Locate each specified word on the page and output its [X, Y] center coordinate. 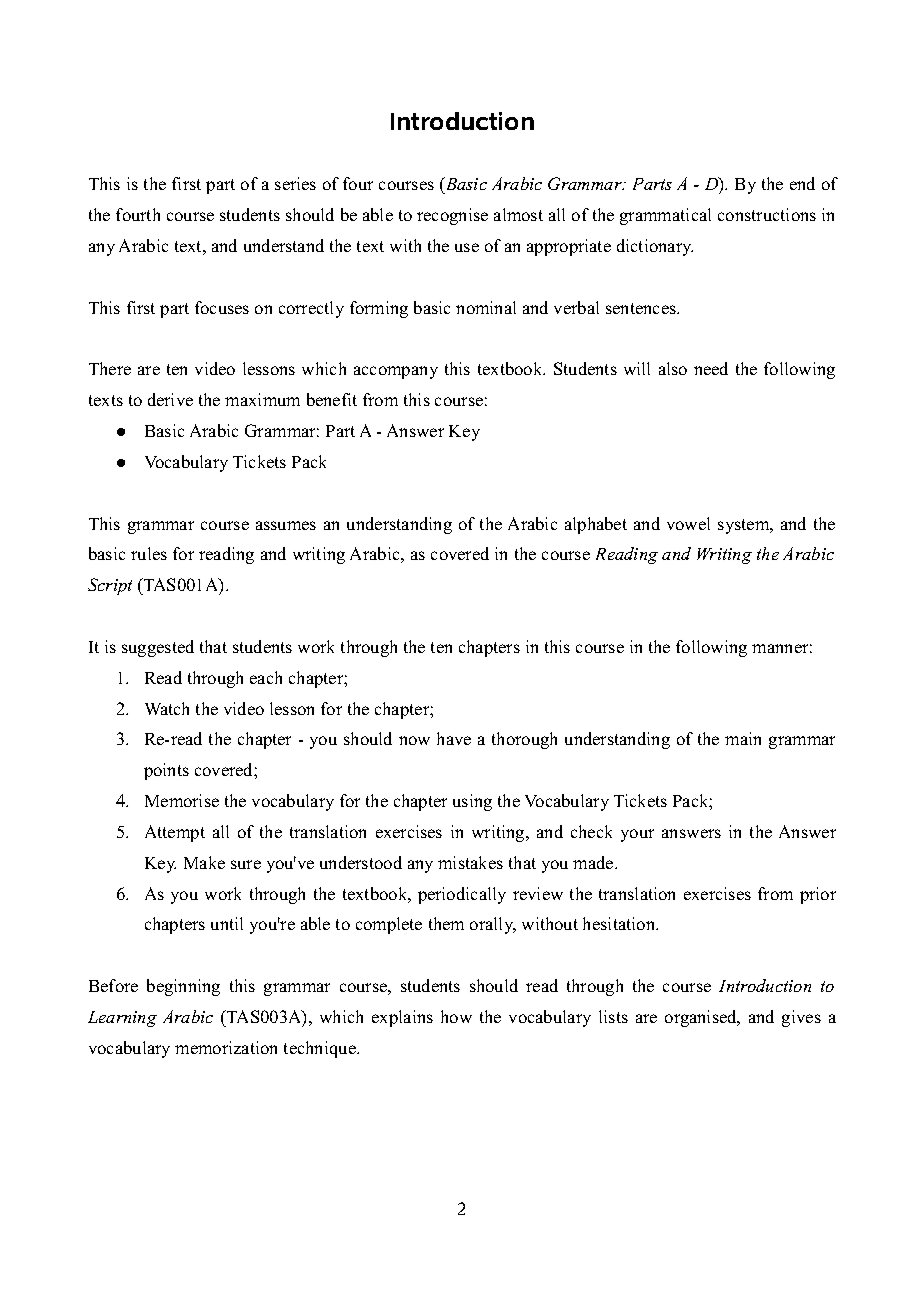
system [745, 526]
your [637, 835]
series [295, 183]
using [472, 802]
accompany [396, 372]
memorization [226, 1047]
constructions [767, 214]
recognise [452, 216]
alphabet [596, 525]
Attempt [175, 833]
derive [170, 399]
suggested [158, 648]
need [711, 368]
